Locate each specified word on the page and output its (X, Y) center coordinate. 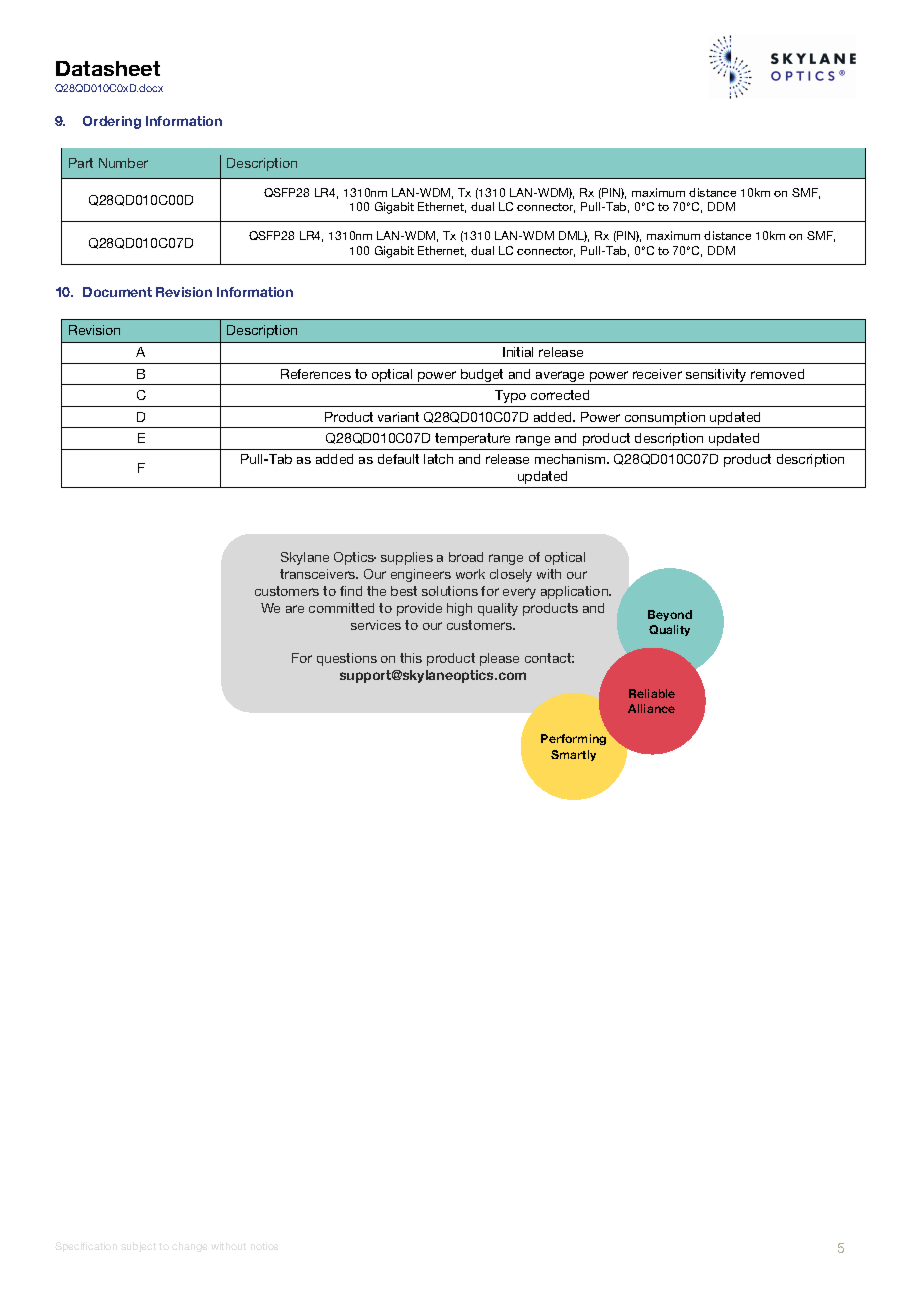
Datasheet (108, 68)
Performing (573, 739)
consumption (665, 418)
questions (347, 659)
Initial (518, 352)
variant (398, 417)
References (316, 374)
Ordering (112, 122)
